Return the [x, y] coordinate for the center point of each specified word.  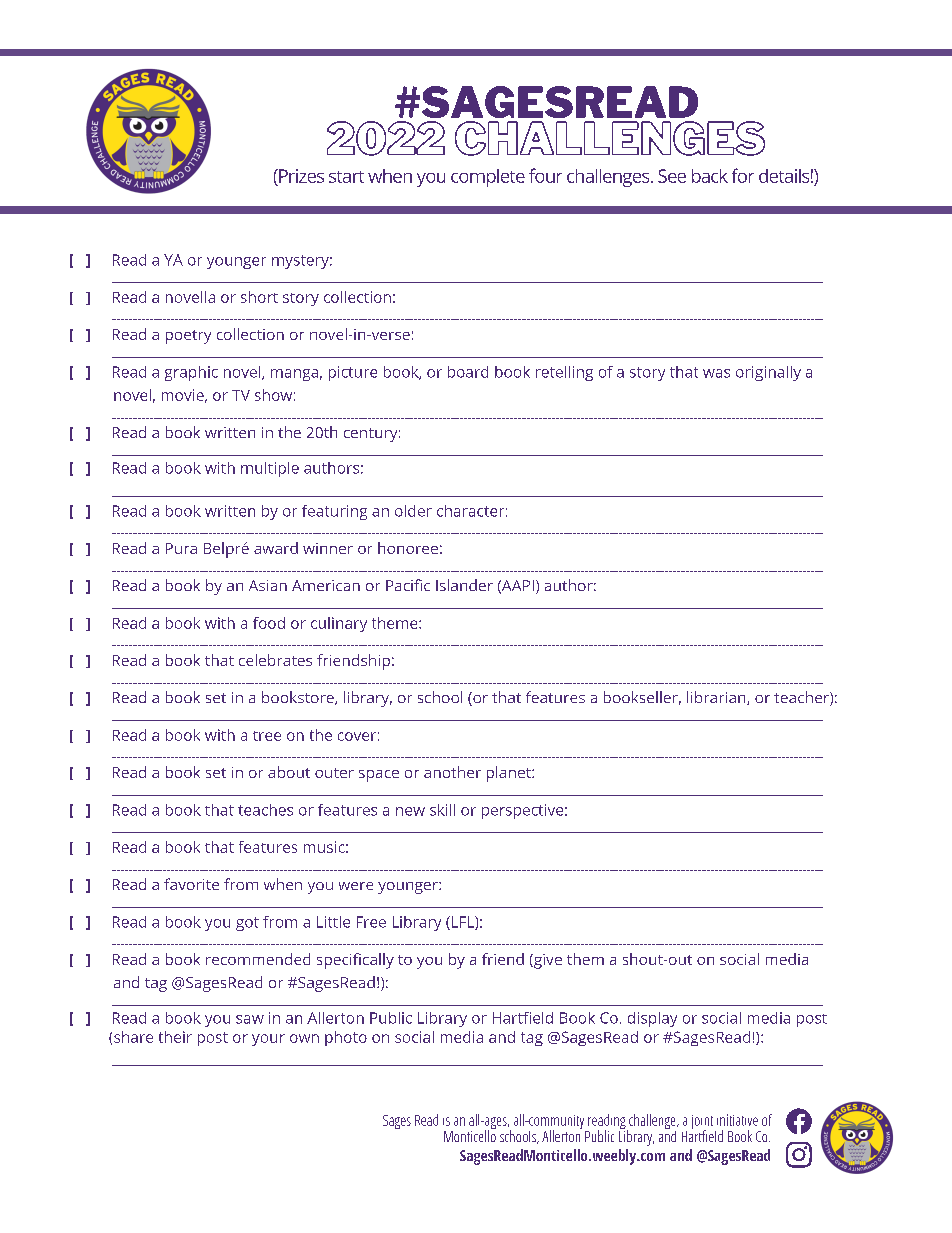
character [470, 511]
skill [442, 810]
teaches [265, 810]
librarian [716, 697]
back [710, 176]
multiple [270, 469]
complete [488, 178]
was [716, 373]
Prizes [300, 176]
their [175, 1037]
